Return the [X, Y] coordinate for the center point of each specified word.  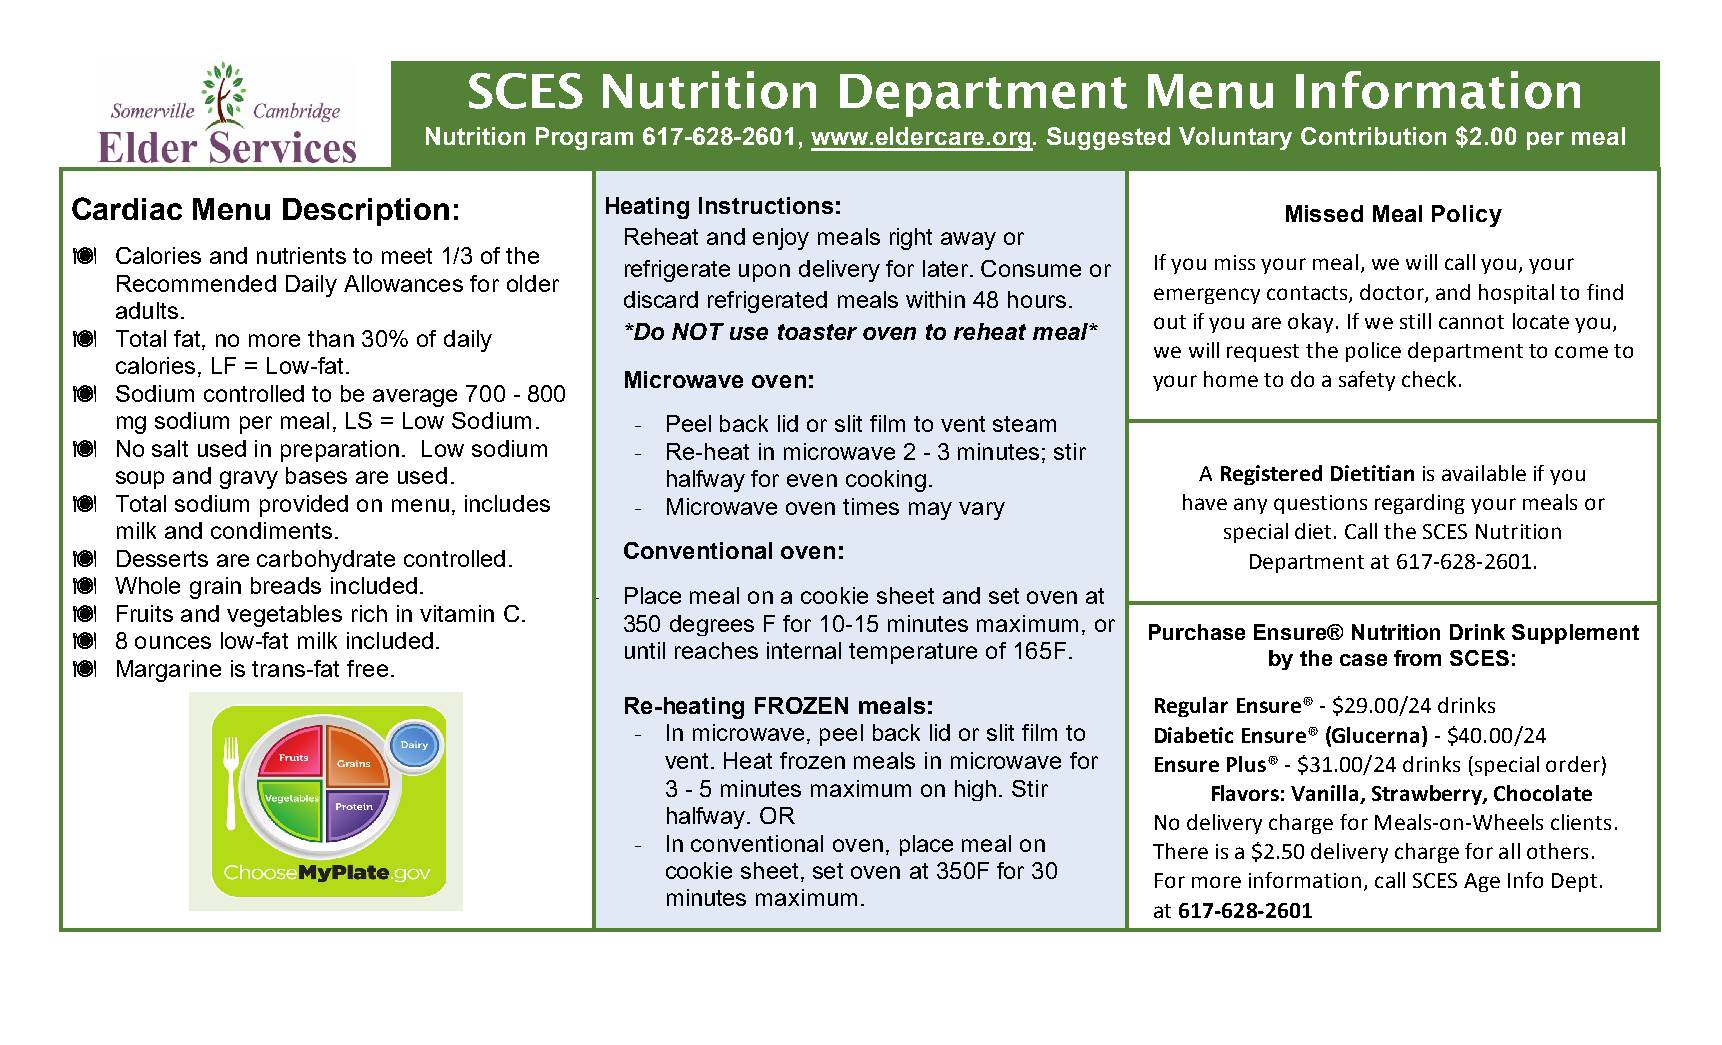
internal [804, 650]
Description [366, 212]
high [975, 790]
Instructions [766, 205]
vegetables [284, 616]
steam [1024, 424]
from [1417, 658]
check [1431, 379]
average [415, 398]
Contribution [1373, 136]
